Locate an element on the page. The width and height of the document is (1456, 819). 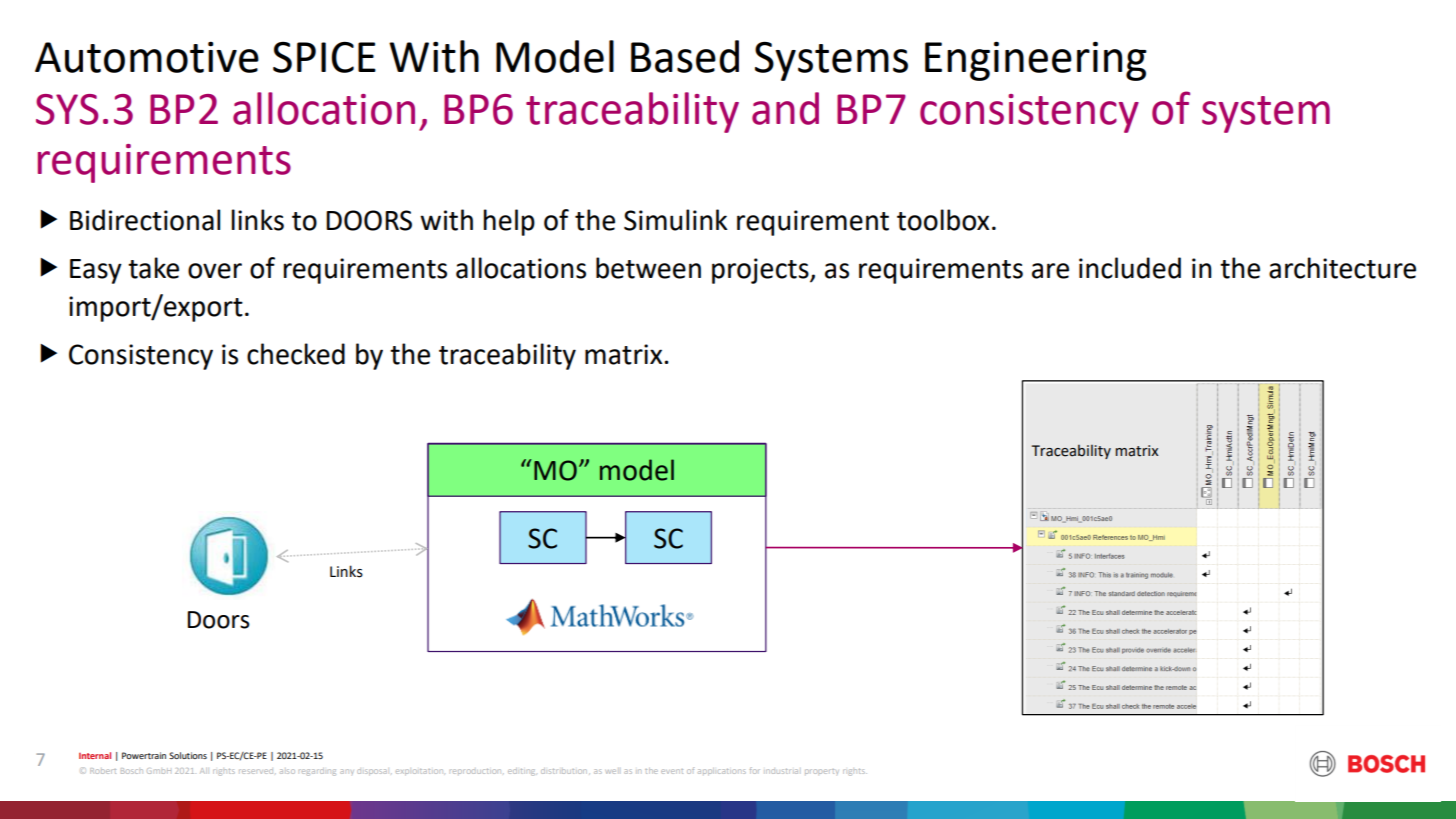
SPICE is located at coordinates (324, 57).
